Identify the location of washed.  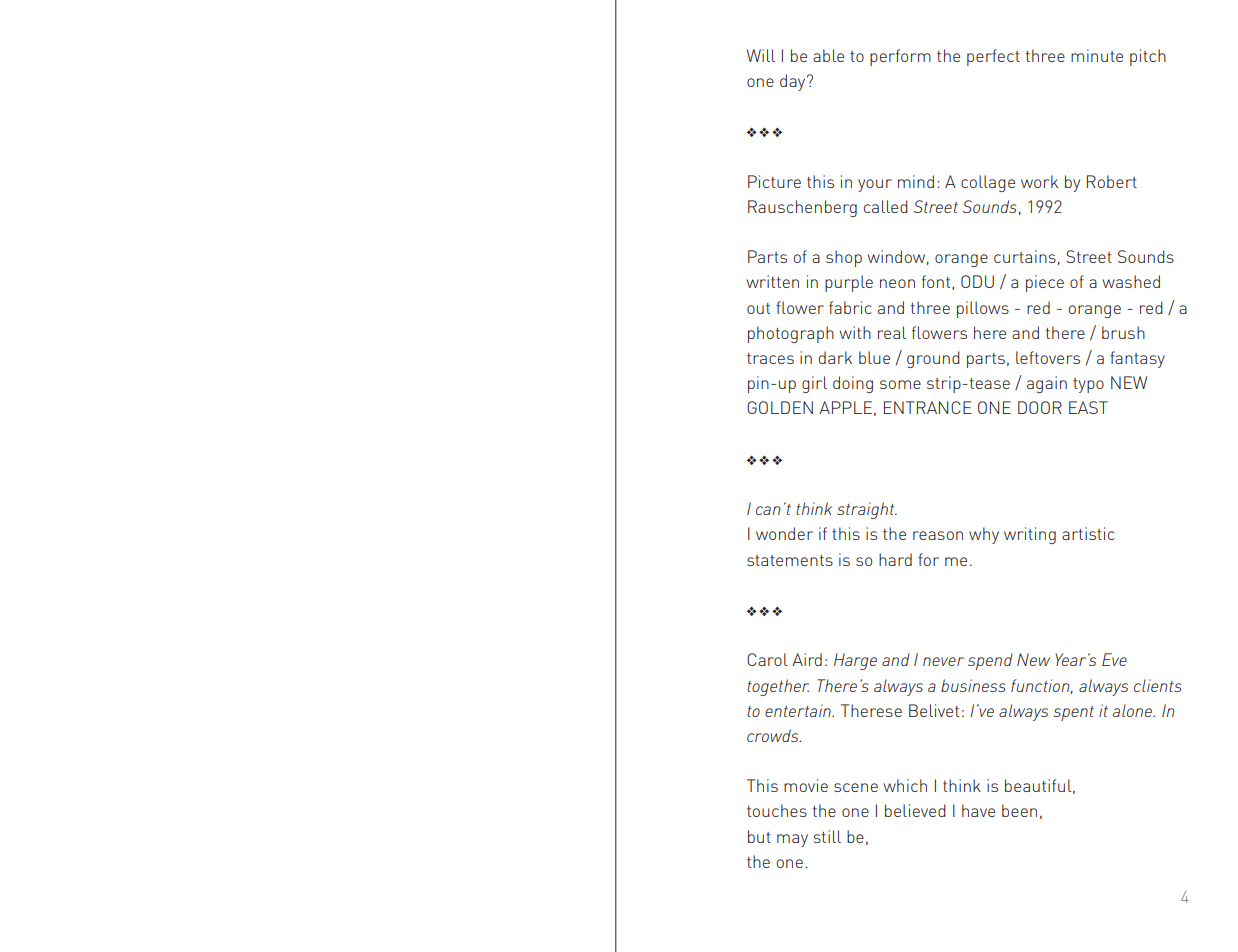
(1131, 281).
